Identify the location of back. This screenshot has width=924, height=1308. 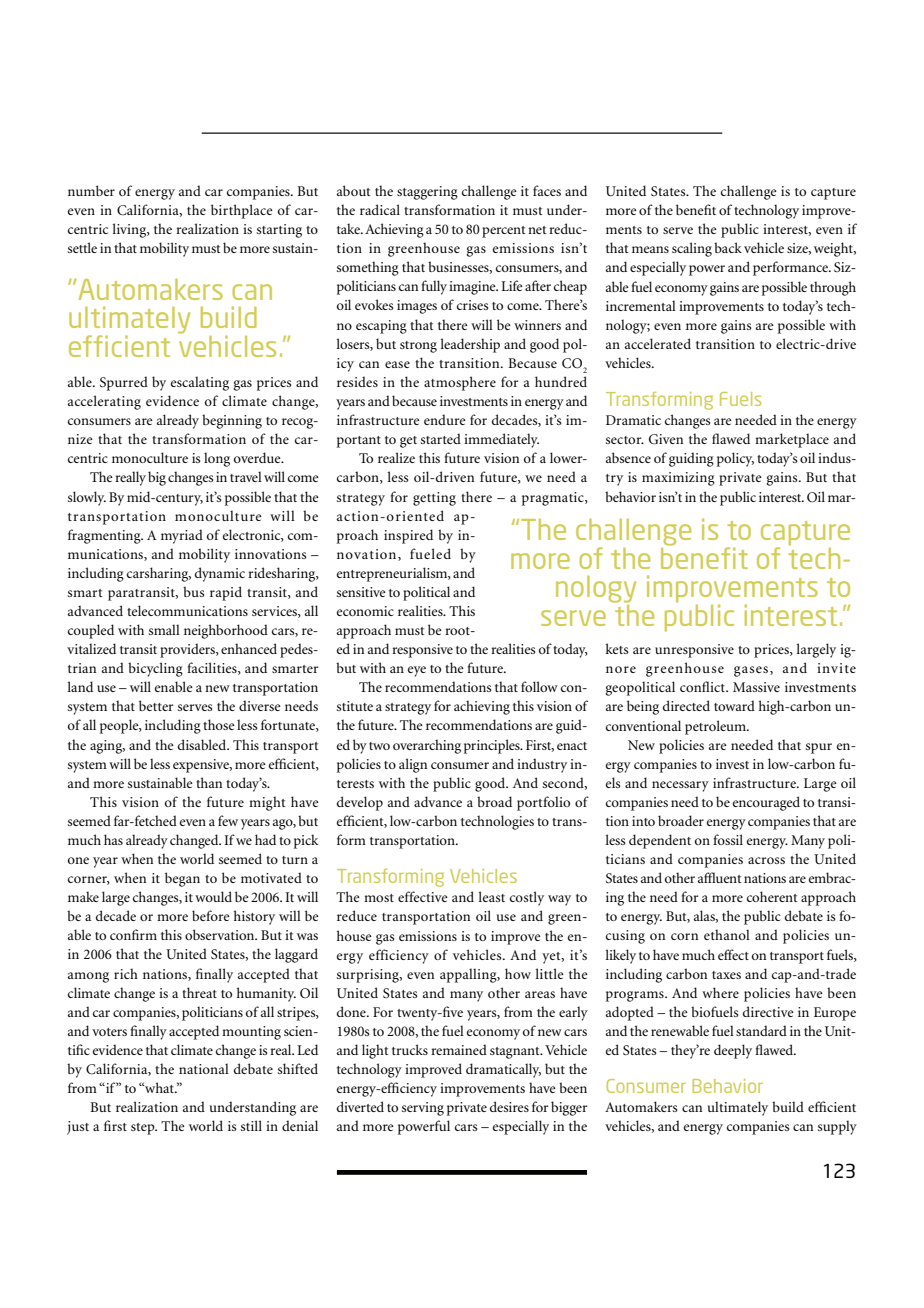
(728, 247).
